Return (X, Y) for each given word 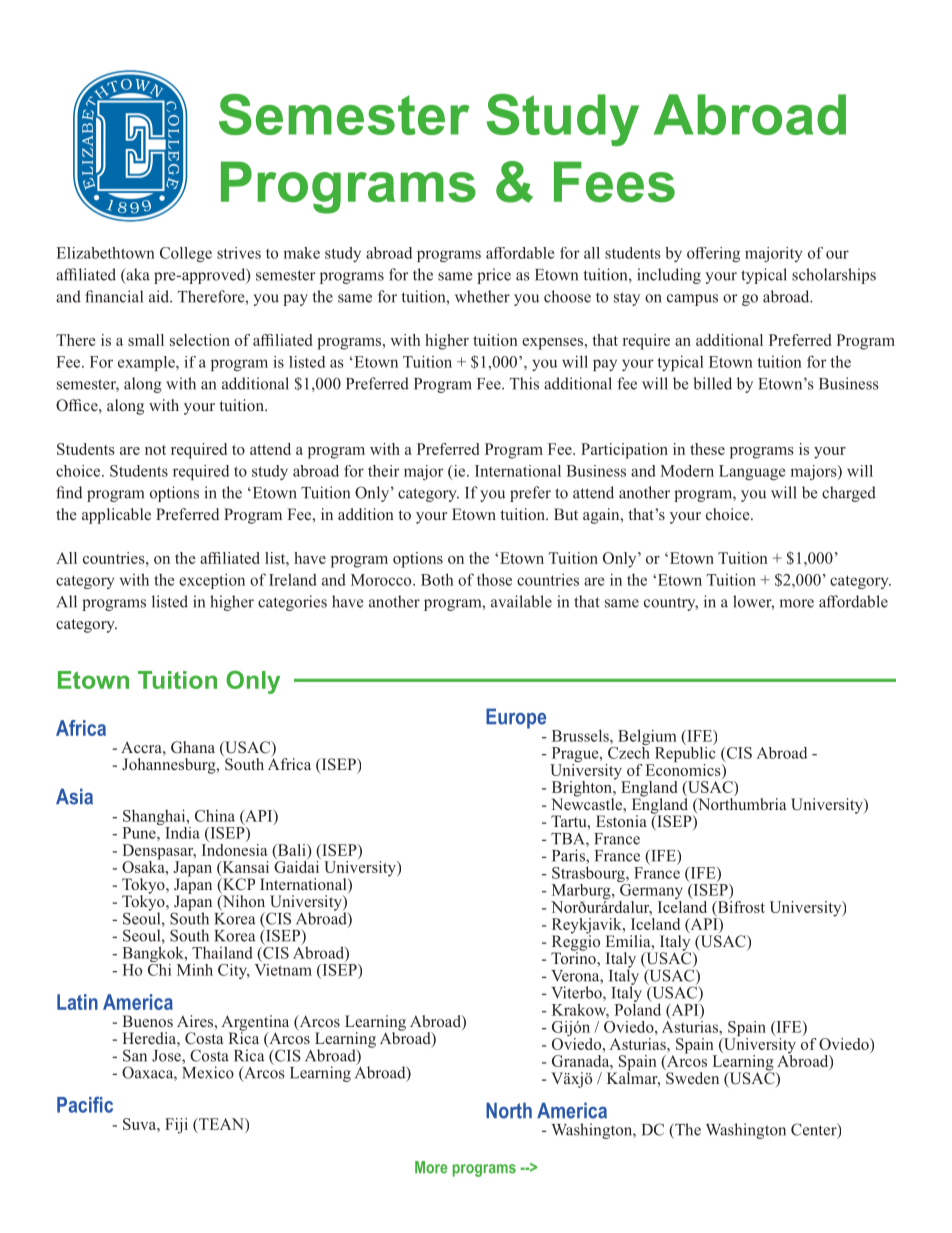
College (186, 254)
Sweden (692, 1077)
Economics (684, 768)
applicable (116, 516)
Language (752, 472)
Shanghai (155, 818)
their (384, 471)
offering (713, 254)
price (494, 276)
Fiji (176, 1126)
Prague (575, 756)
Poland (637, 1008)
